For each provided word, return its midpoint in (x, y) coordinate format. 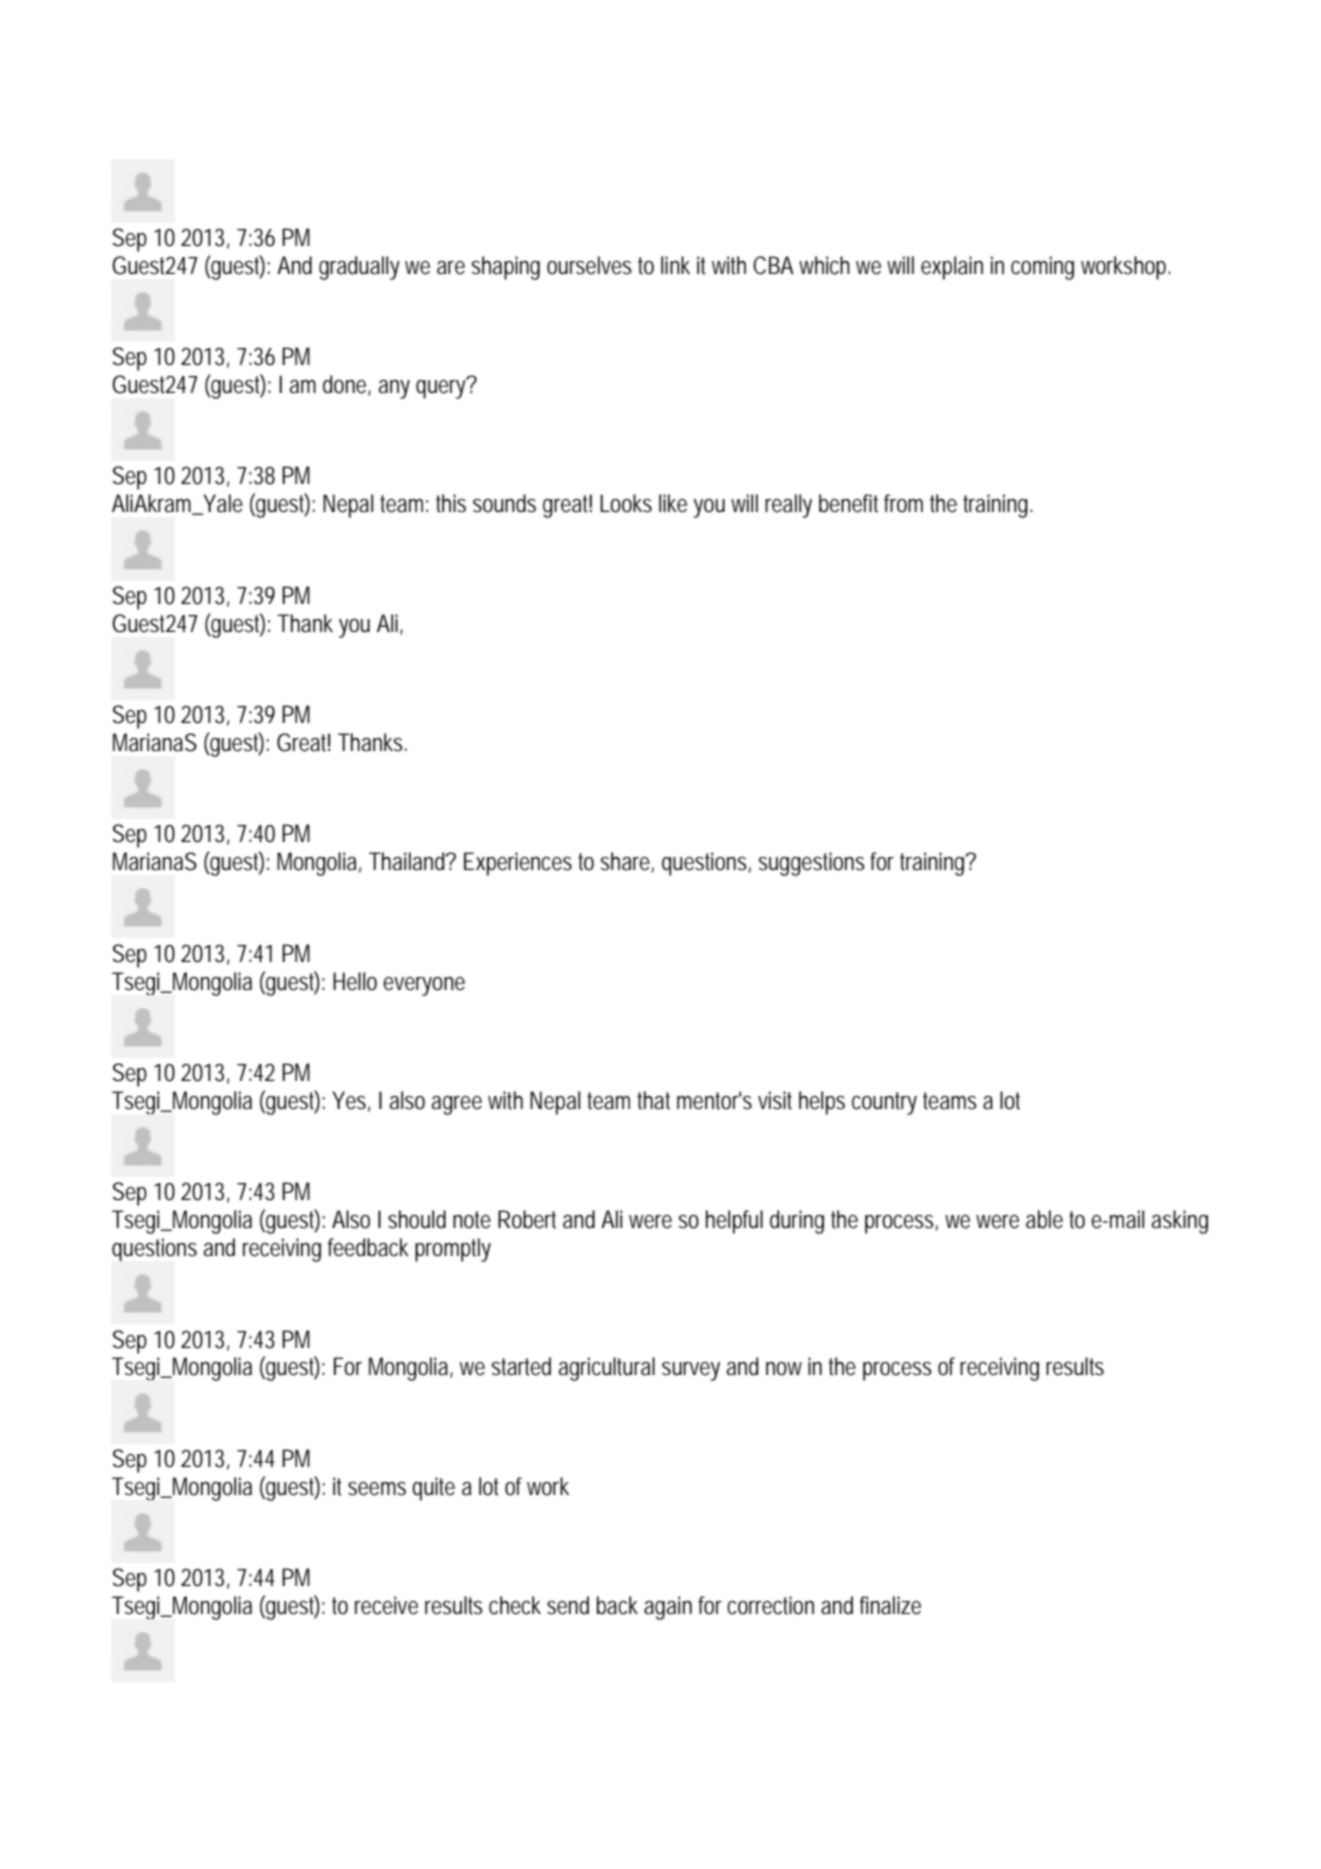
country (884, 1103)
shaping (506, 268)
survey (691, 1371)
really (788, 506)
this (451, 503)
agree (456, 1105)
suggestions (812, 864)
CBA (773, 265)
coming (1042, 268)
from (903, 503)
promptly (453, 1250)
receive (386, 1605)
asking (1179, 1222)
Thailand (409, 861)
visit (775, 1100)
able (1044, 1219)
